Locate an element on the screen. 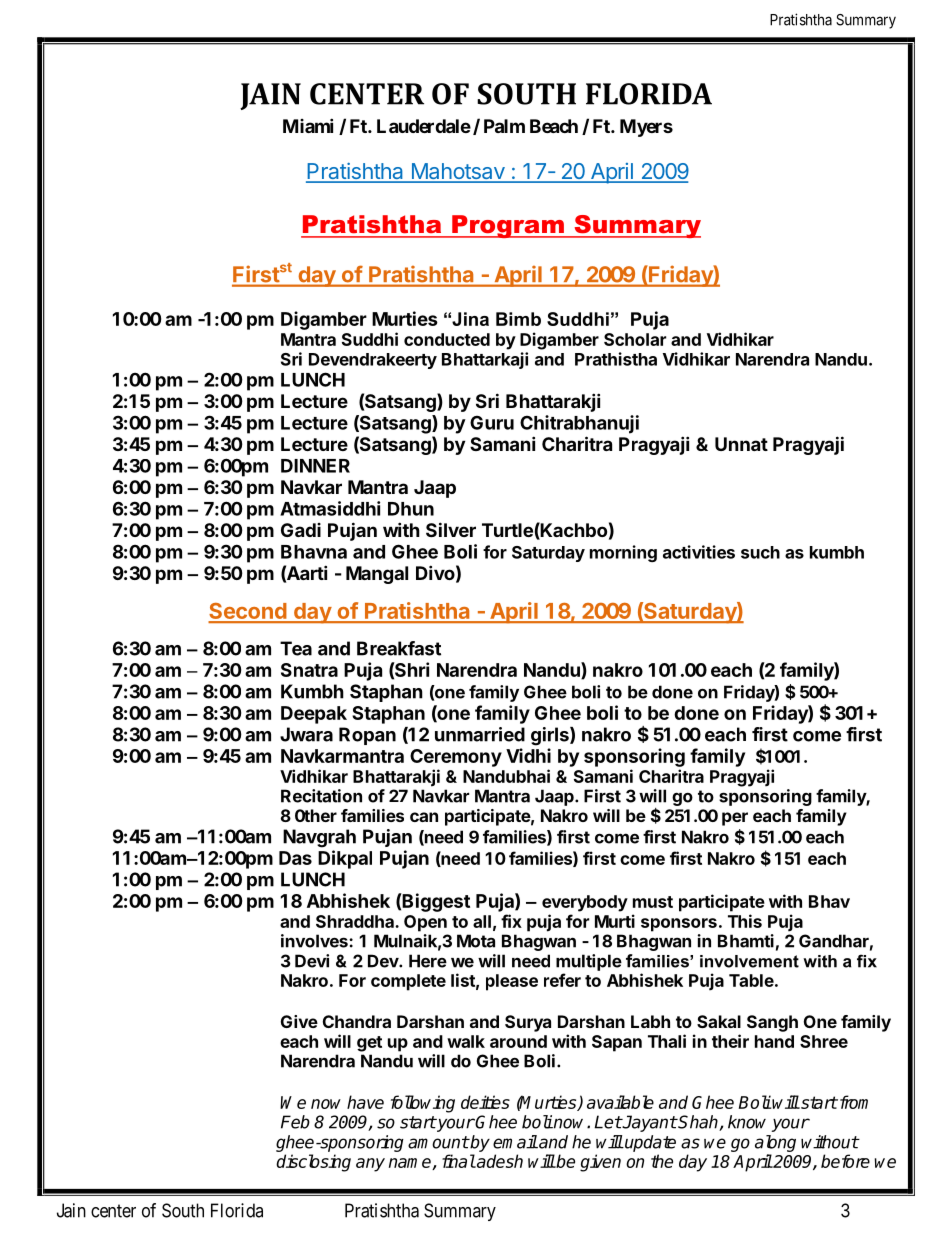  unmarried is located at coordinates (480, 734).
